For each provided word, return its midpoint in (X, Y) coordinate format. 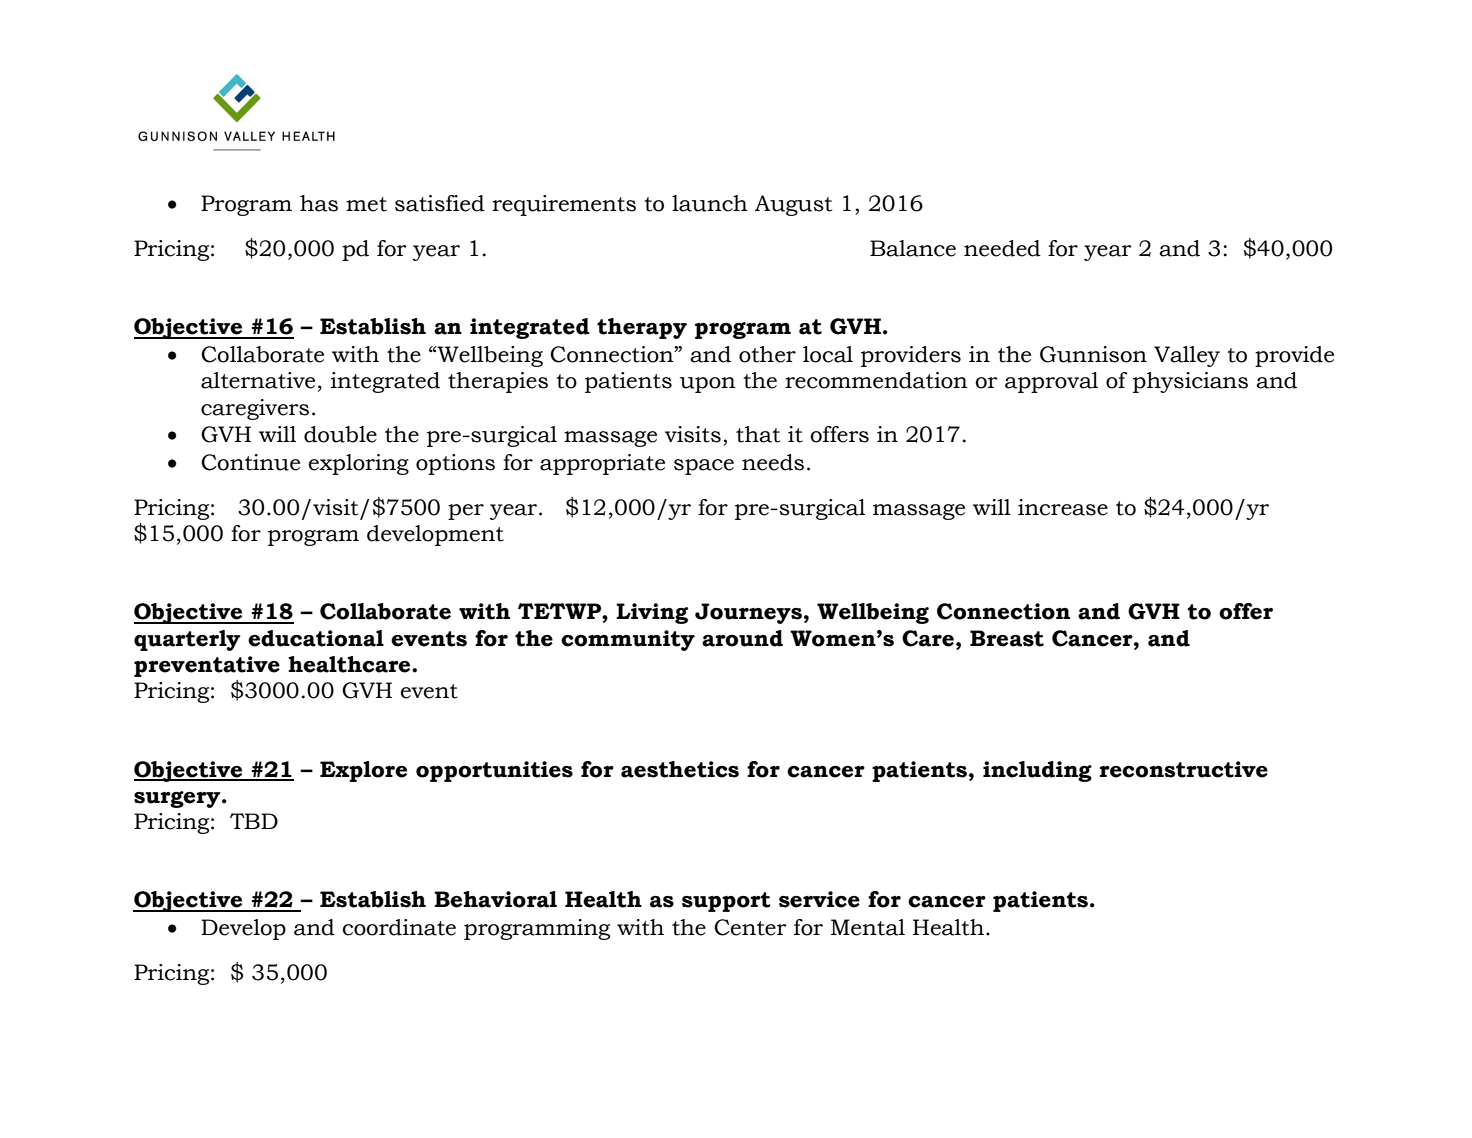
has (319, 203)
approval (1051, 382)
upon (708, 385)
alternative (258, 380)
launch (710, 203)
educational (316, 638)
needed (1002, 248)
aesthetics (680, 769)
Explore (363, 771)
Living (652, 613)
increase (1063, 507)
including (1037, 771)
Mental (868, 927)
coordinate (399, 927)
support (726, 902)
